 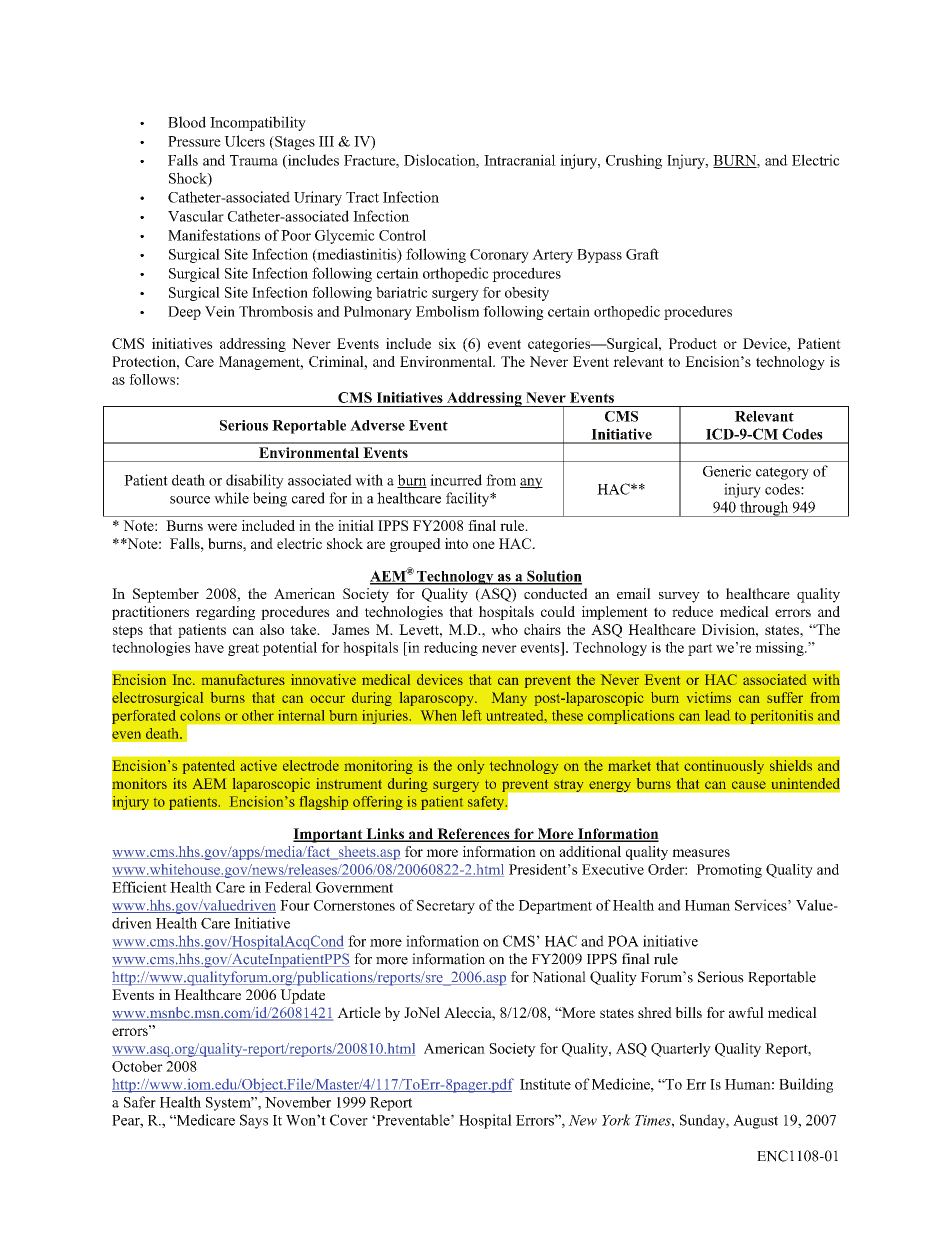 I want to click on reduce, so click(x=692, y=611).
